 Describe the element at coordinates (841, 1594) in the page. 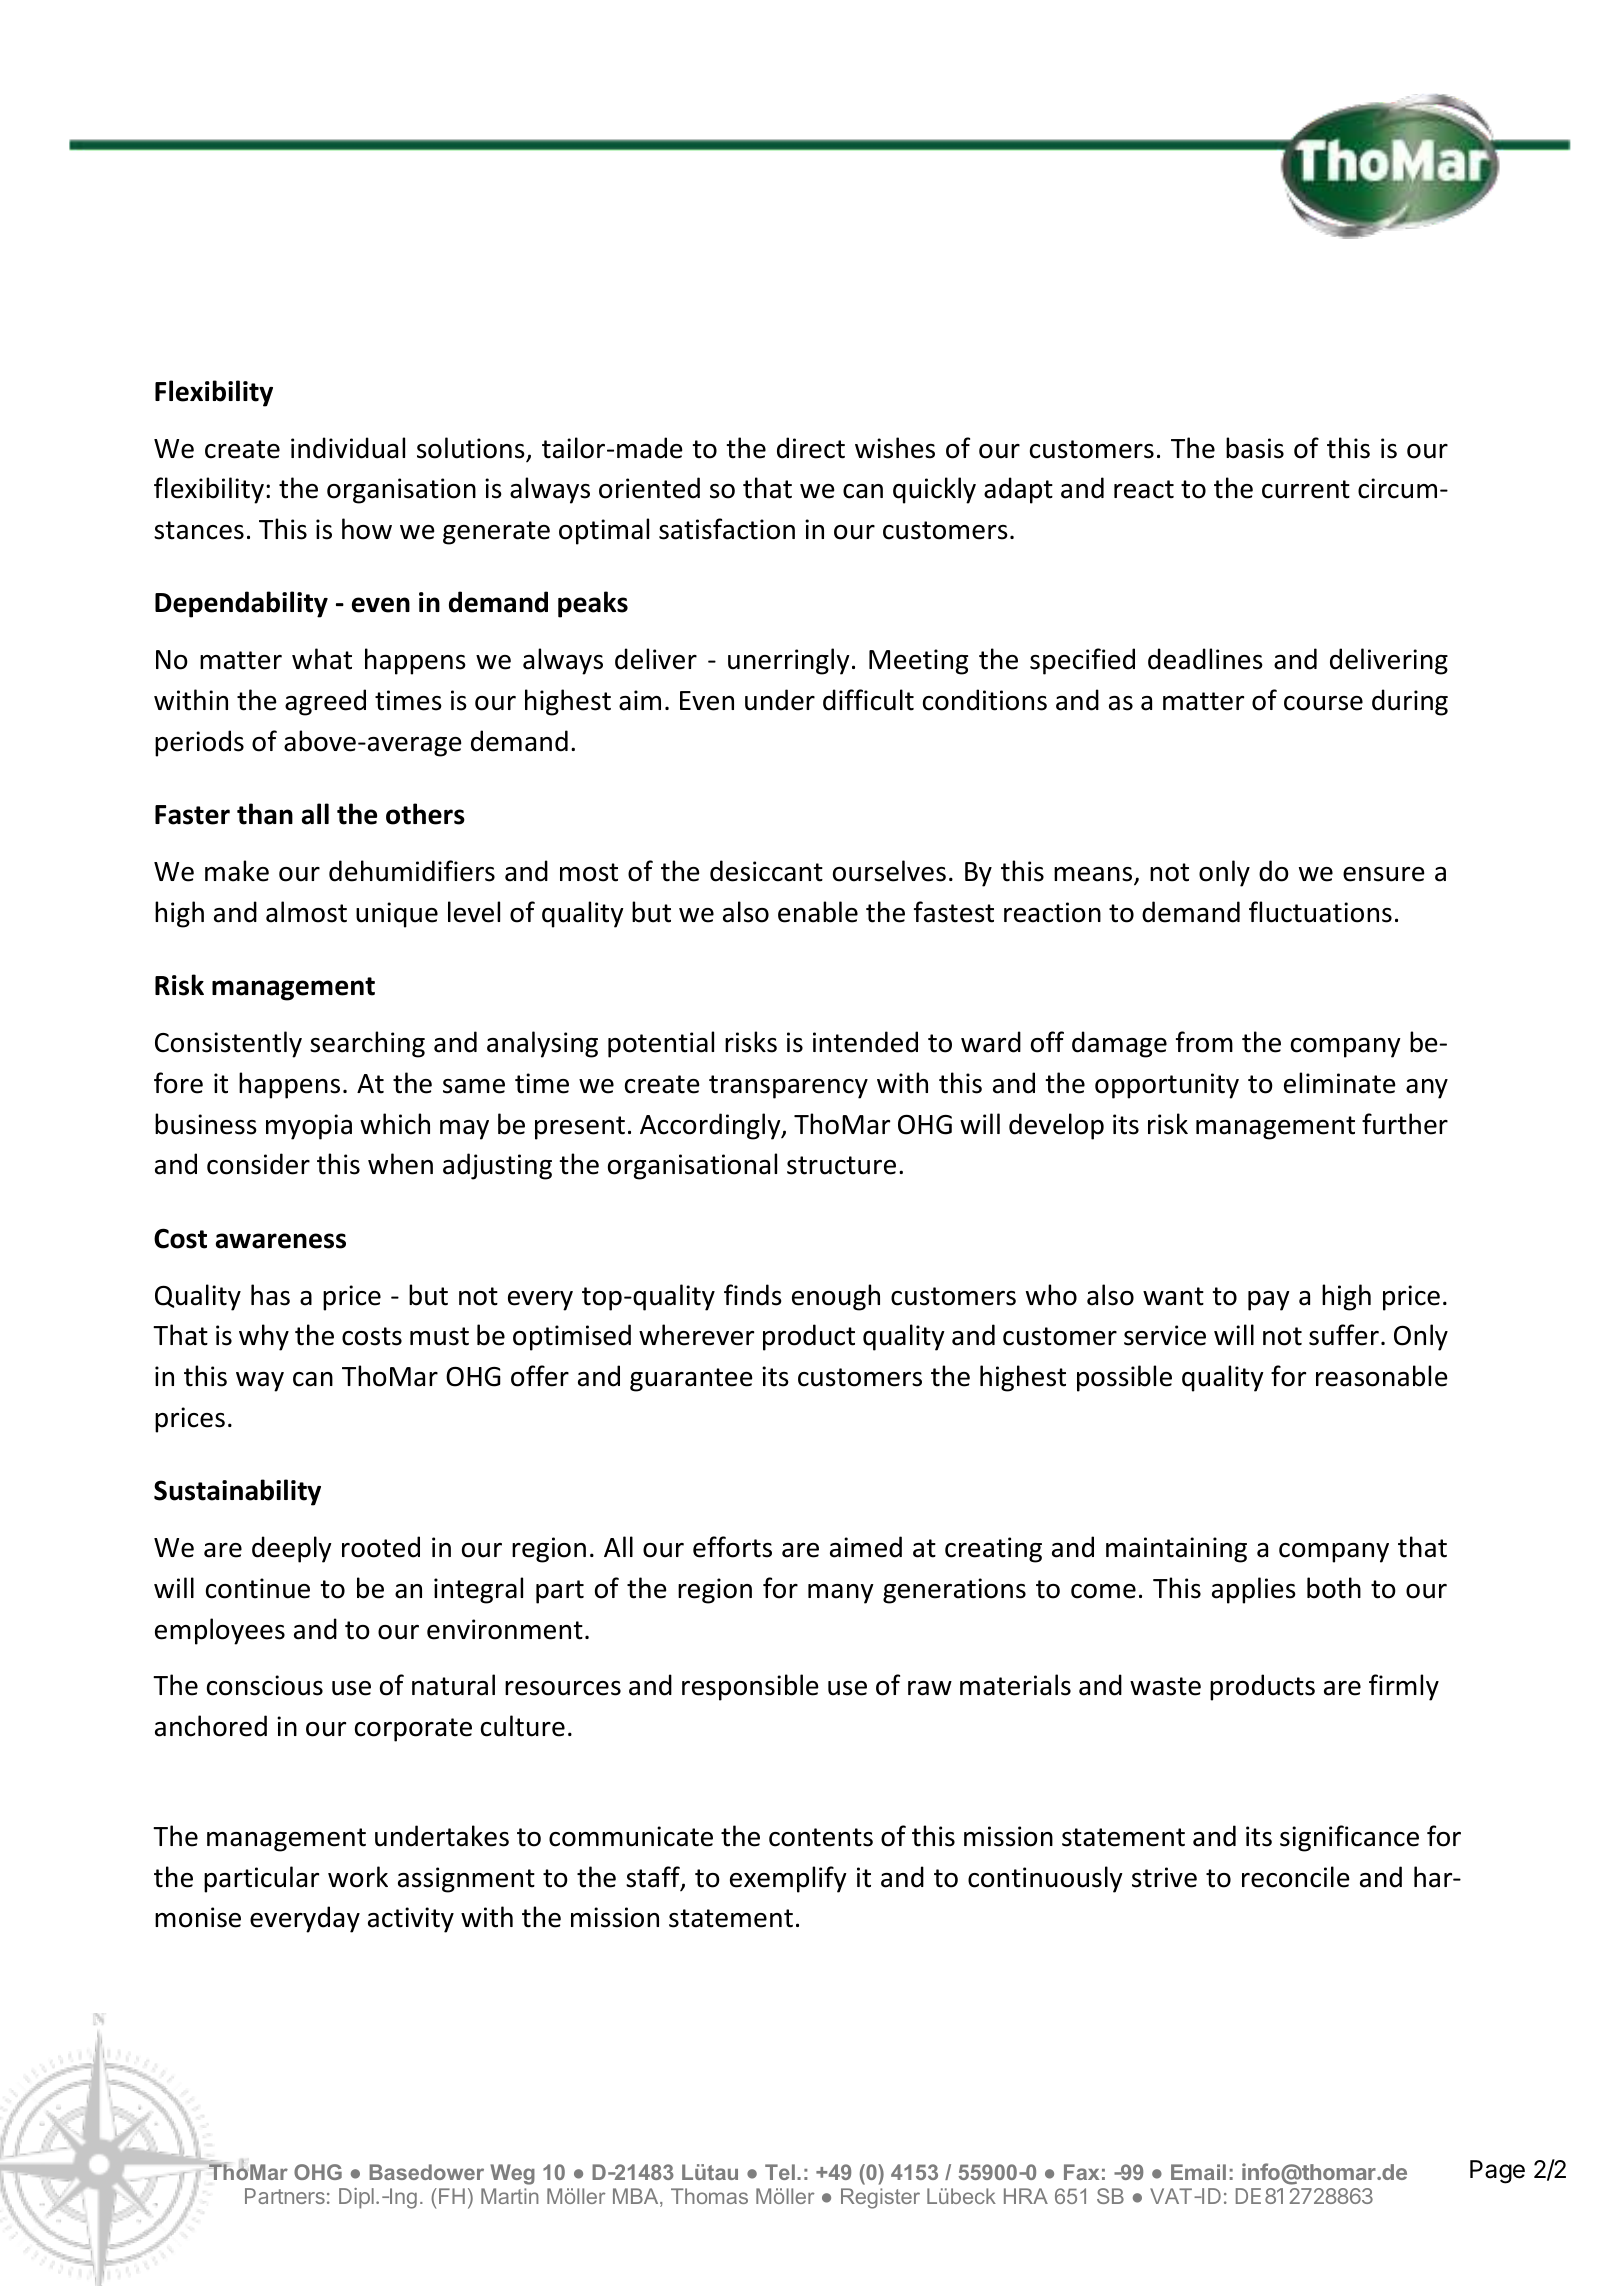

I see `many` at that location.
